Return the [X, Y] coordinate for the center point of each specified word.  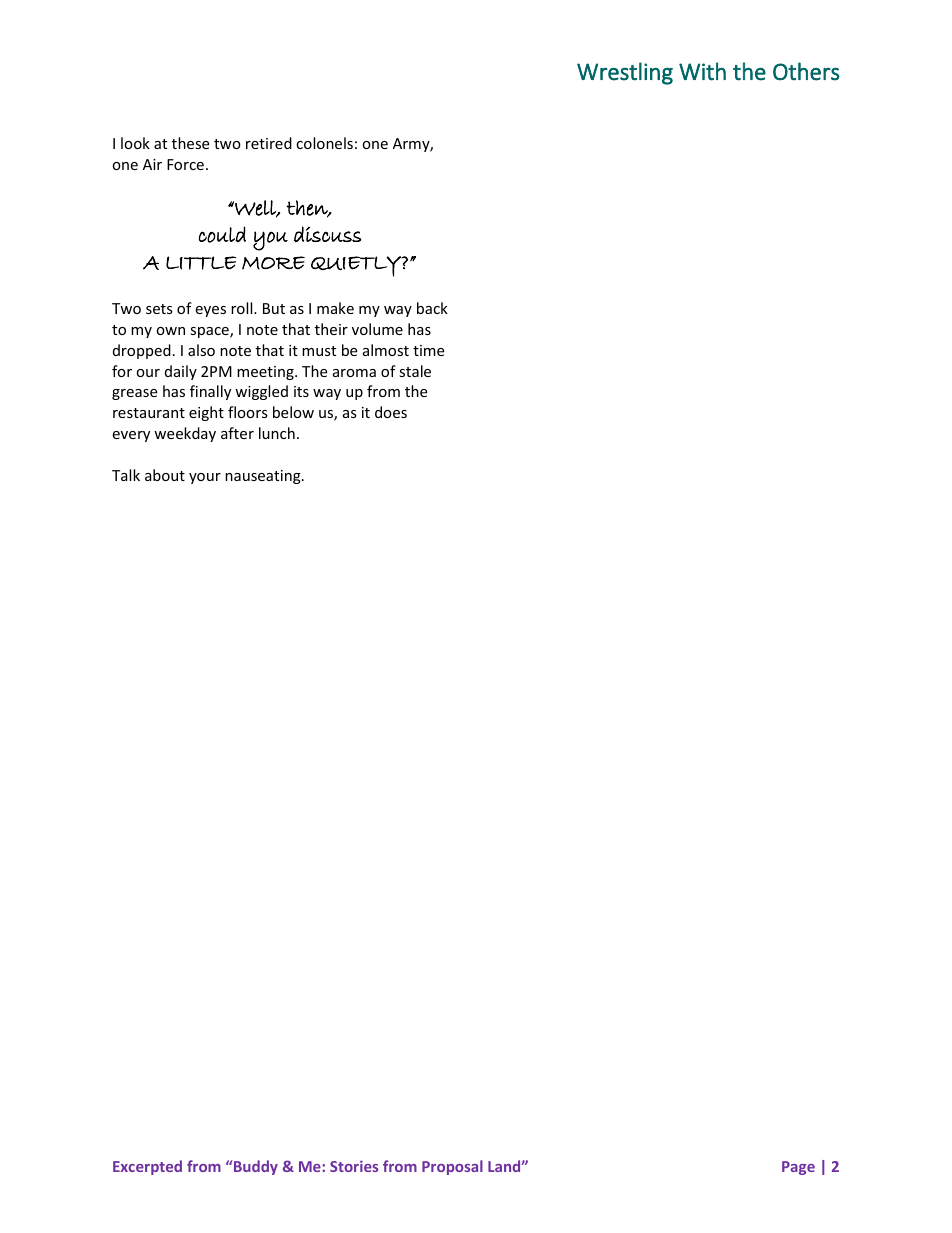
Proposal [452, 1167]
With [702, 71]
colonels [324, 143]
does [391, 412]
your [205, 478]
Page [798, 1168]
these [190, 143]
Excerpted [147, 1167]
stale [415, 371]
